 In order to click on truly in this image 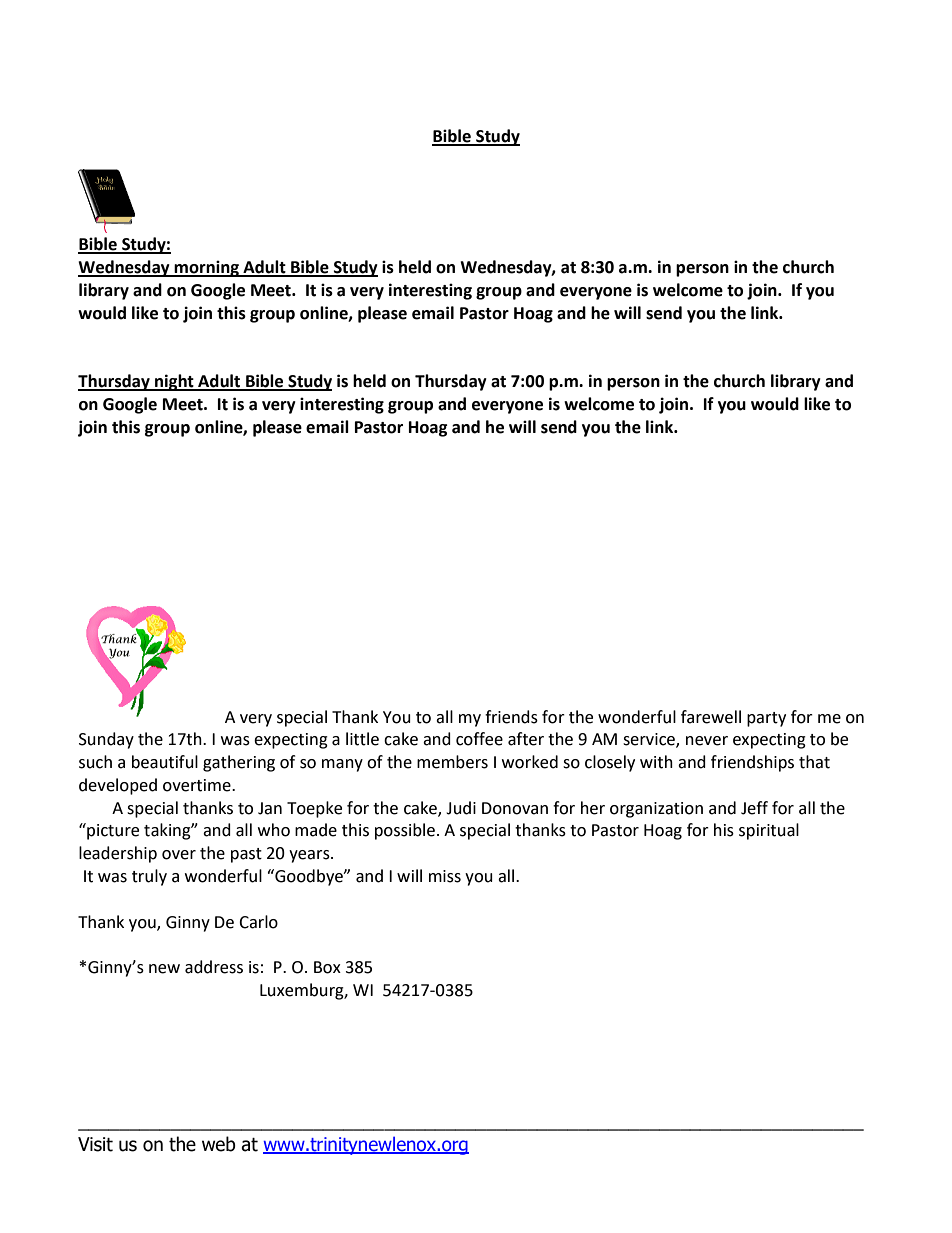, I will do `click(149, 877)`.
